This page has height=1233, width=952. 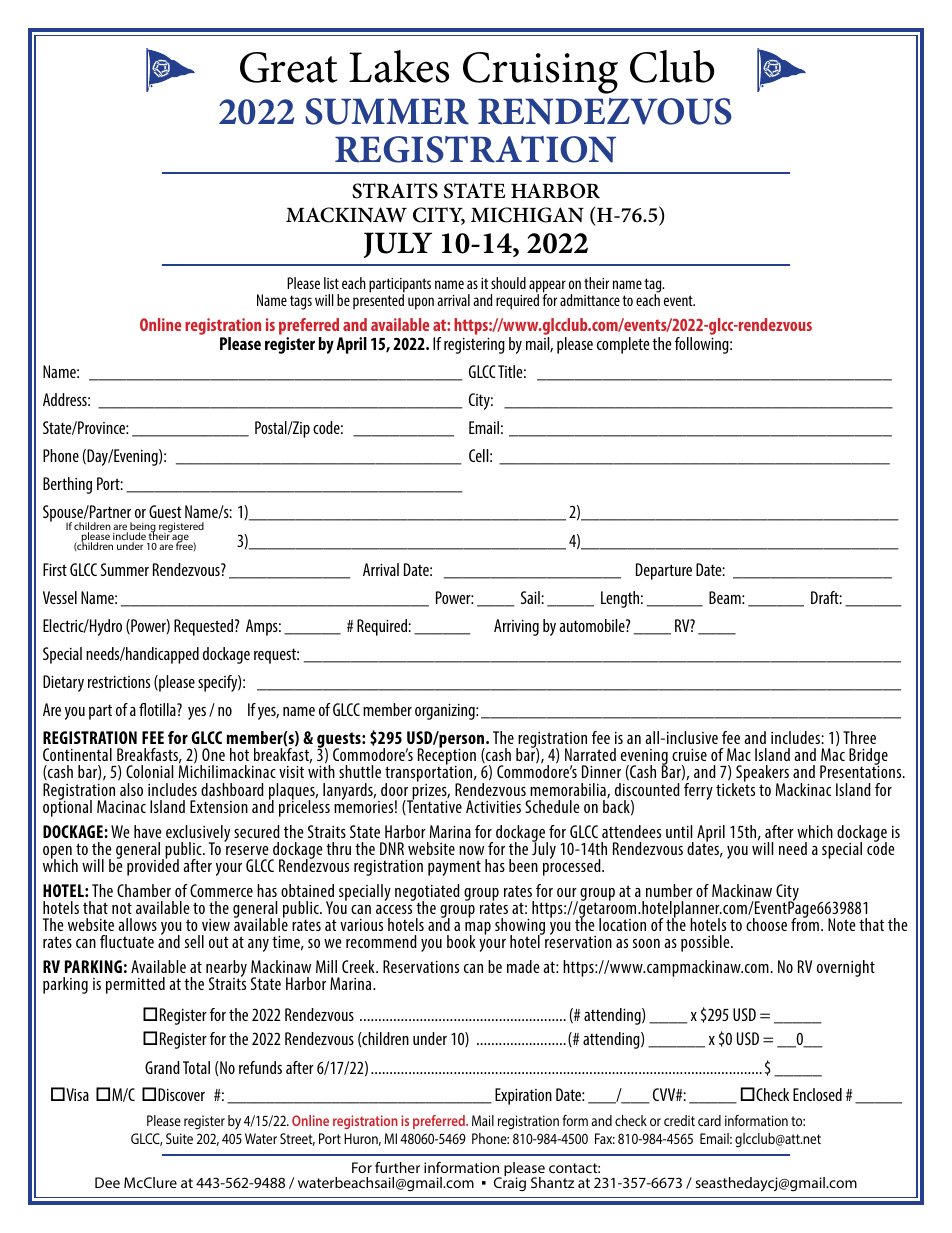 What do you see at coordinates (179, 1138) in the page?
I see `Suite` at bounding box center [179, 1138].
